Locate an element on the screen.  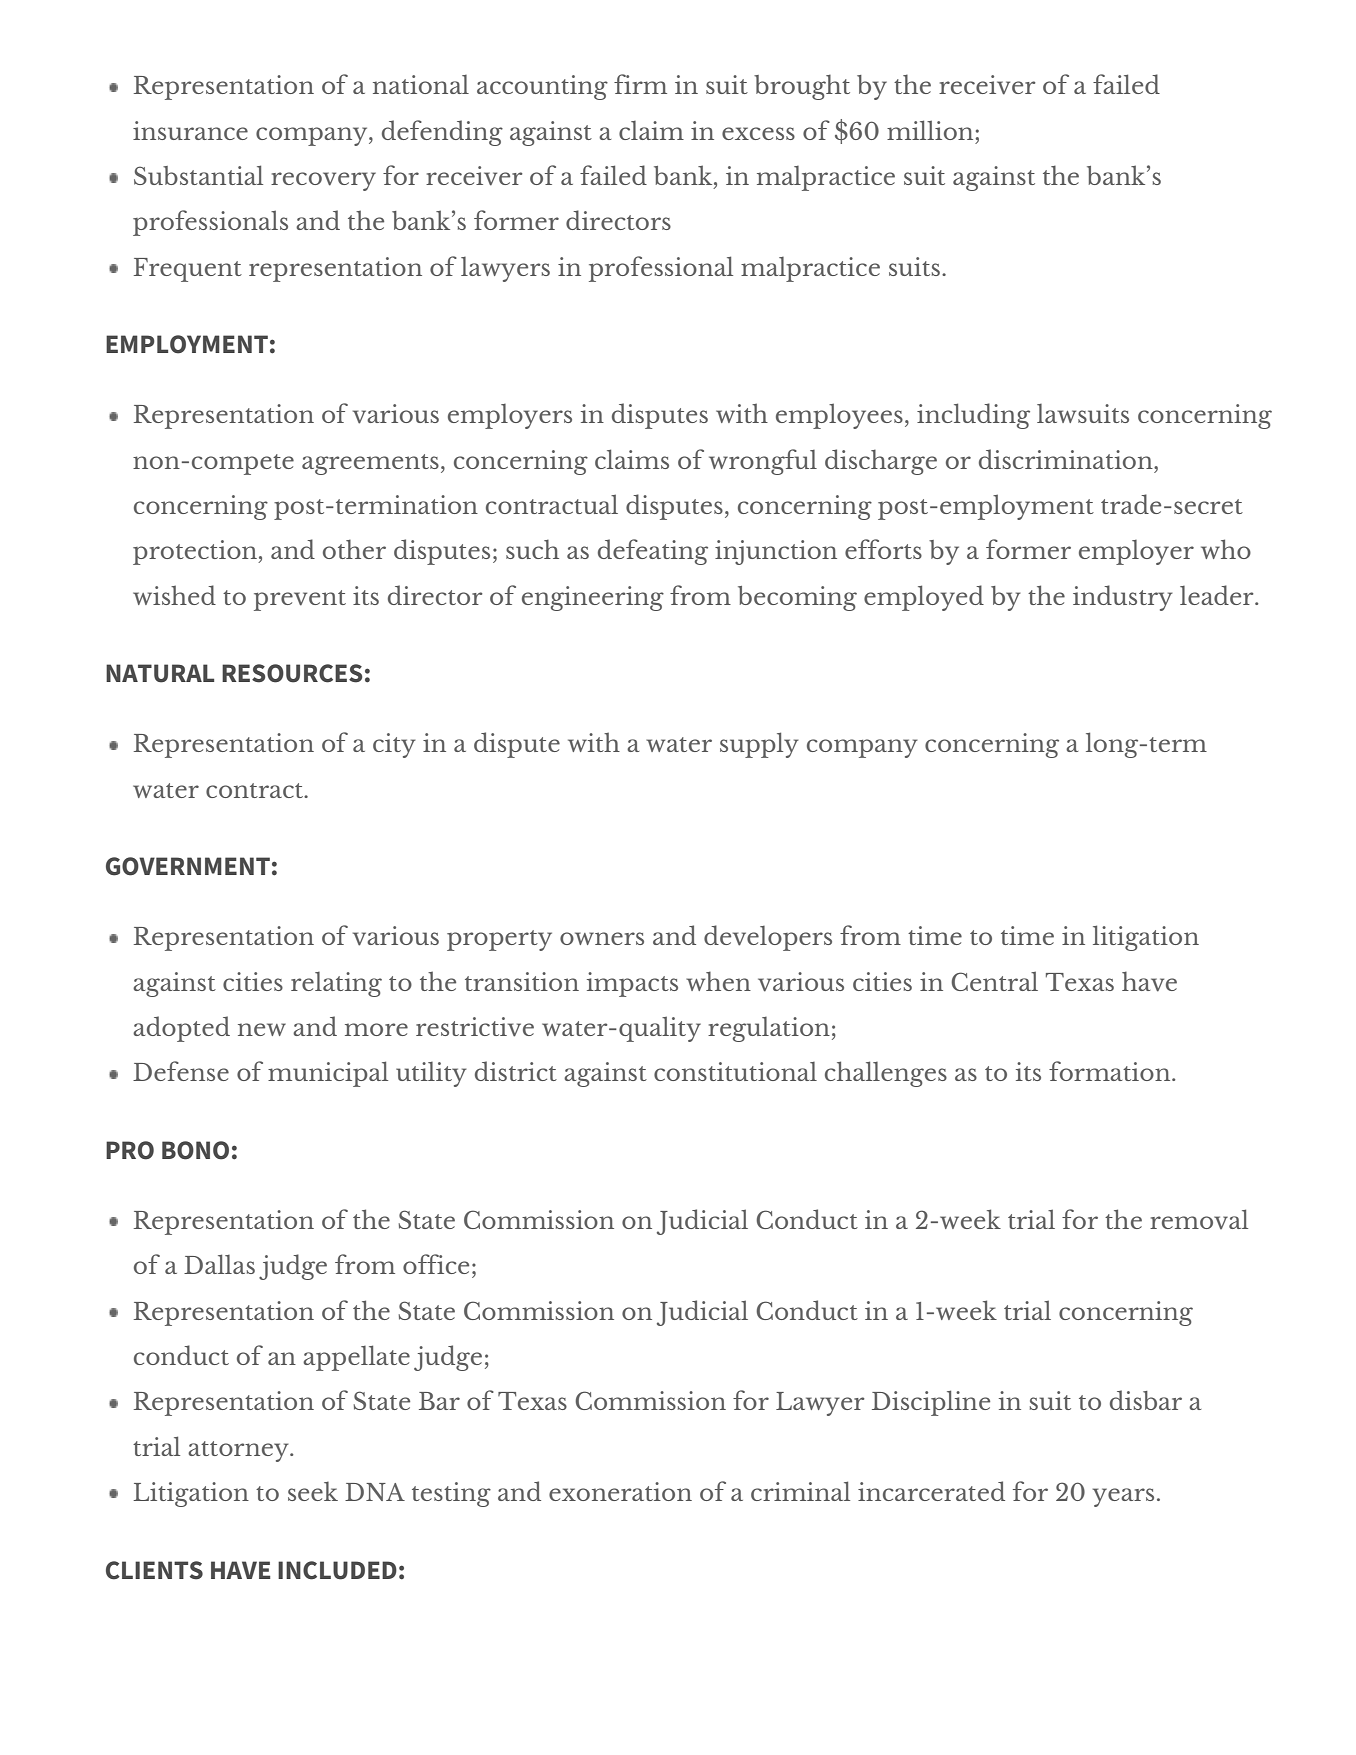
excess is located at coordinates (758, 133).
